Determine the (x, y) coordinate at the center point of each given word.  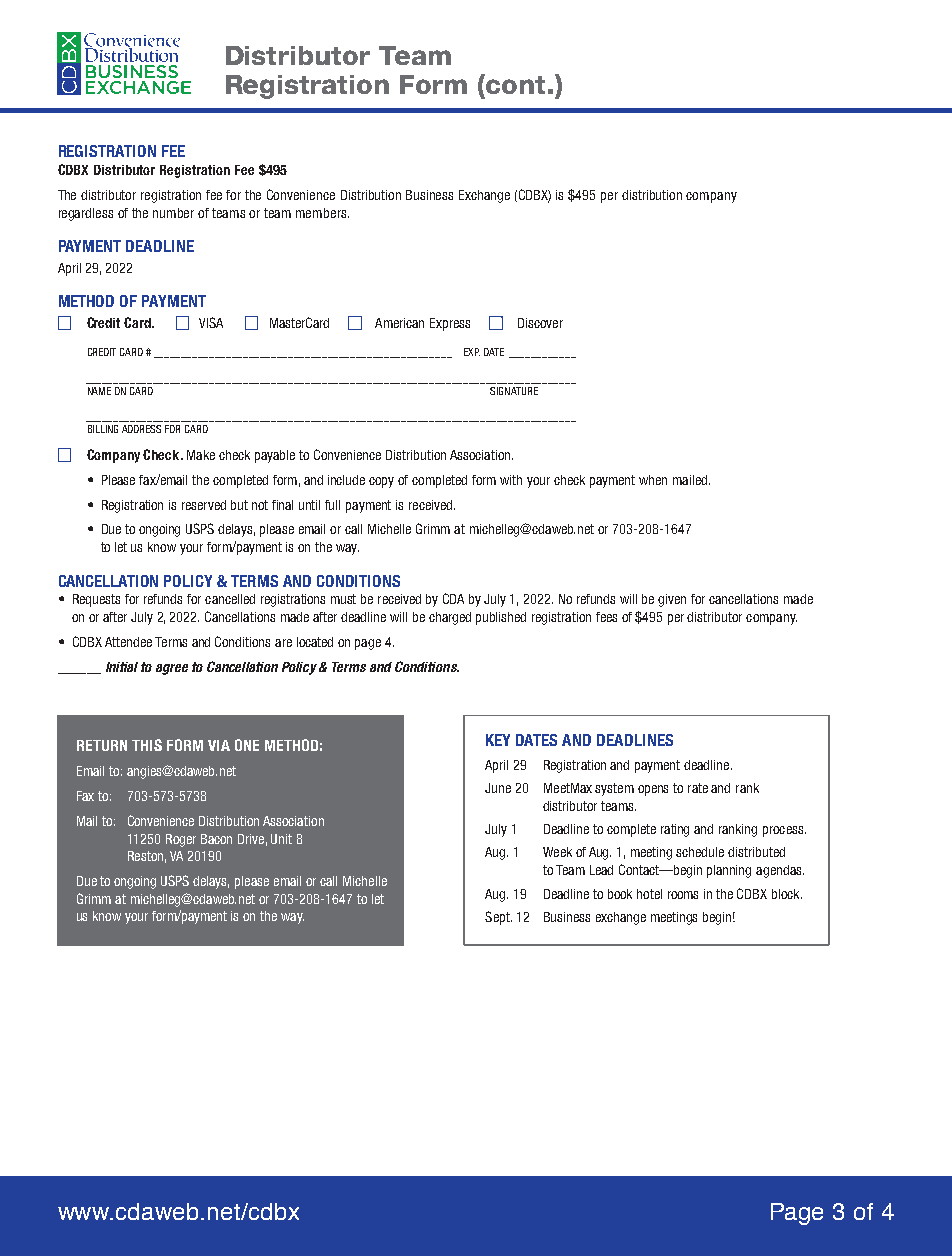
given (672, 600)
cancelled (230, 599)
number (173, 213)
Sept (498, 918)
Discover (540, 323)
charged (450, 618)
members (322, 213)
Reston (145, 856)
